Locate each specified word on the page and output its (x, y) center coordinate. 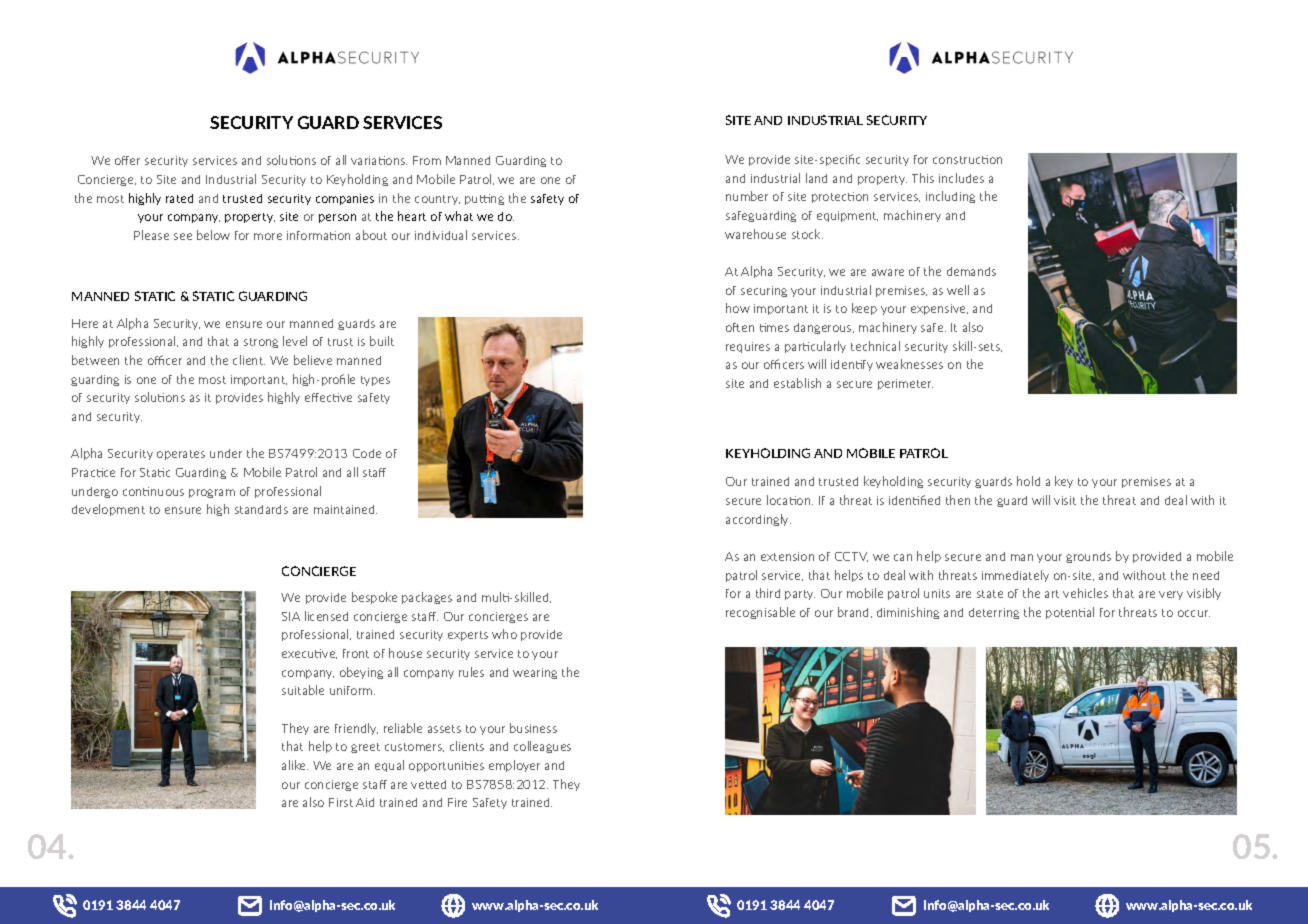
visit (1065, 500)
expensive (939, 309)
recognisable (760, 613)
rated (179, 198)
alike (295, 765)
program (212, 493)
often (740, 327)
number (747, 196)
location (790, 500)
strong (261, 343)
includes (961, 178)
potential (1070, 613)
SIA (291, 616)
